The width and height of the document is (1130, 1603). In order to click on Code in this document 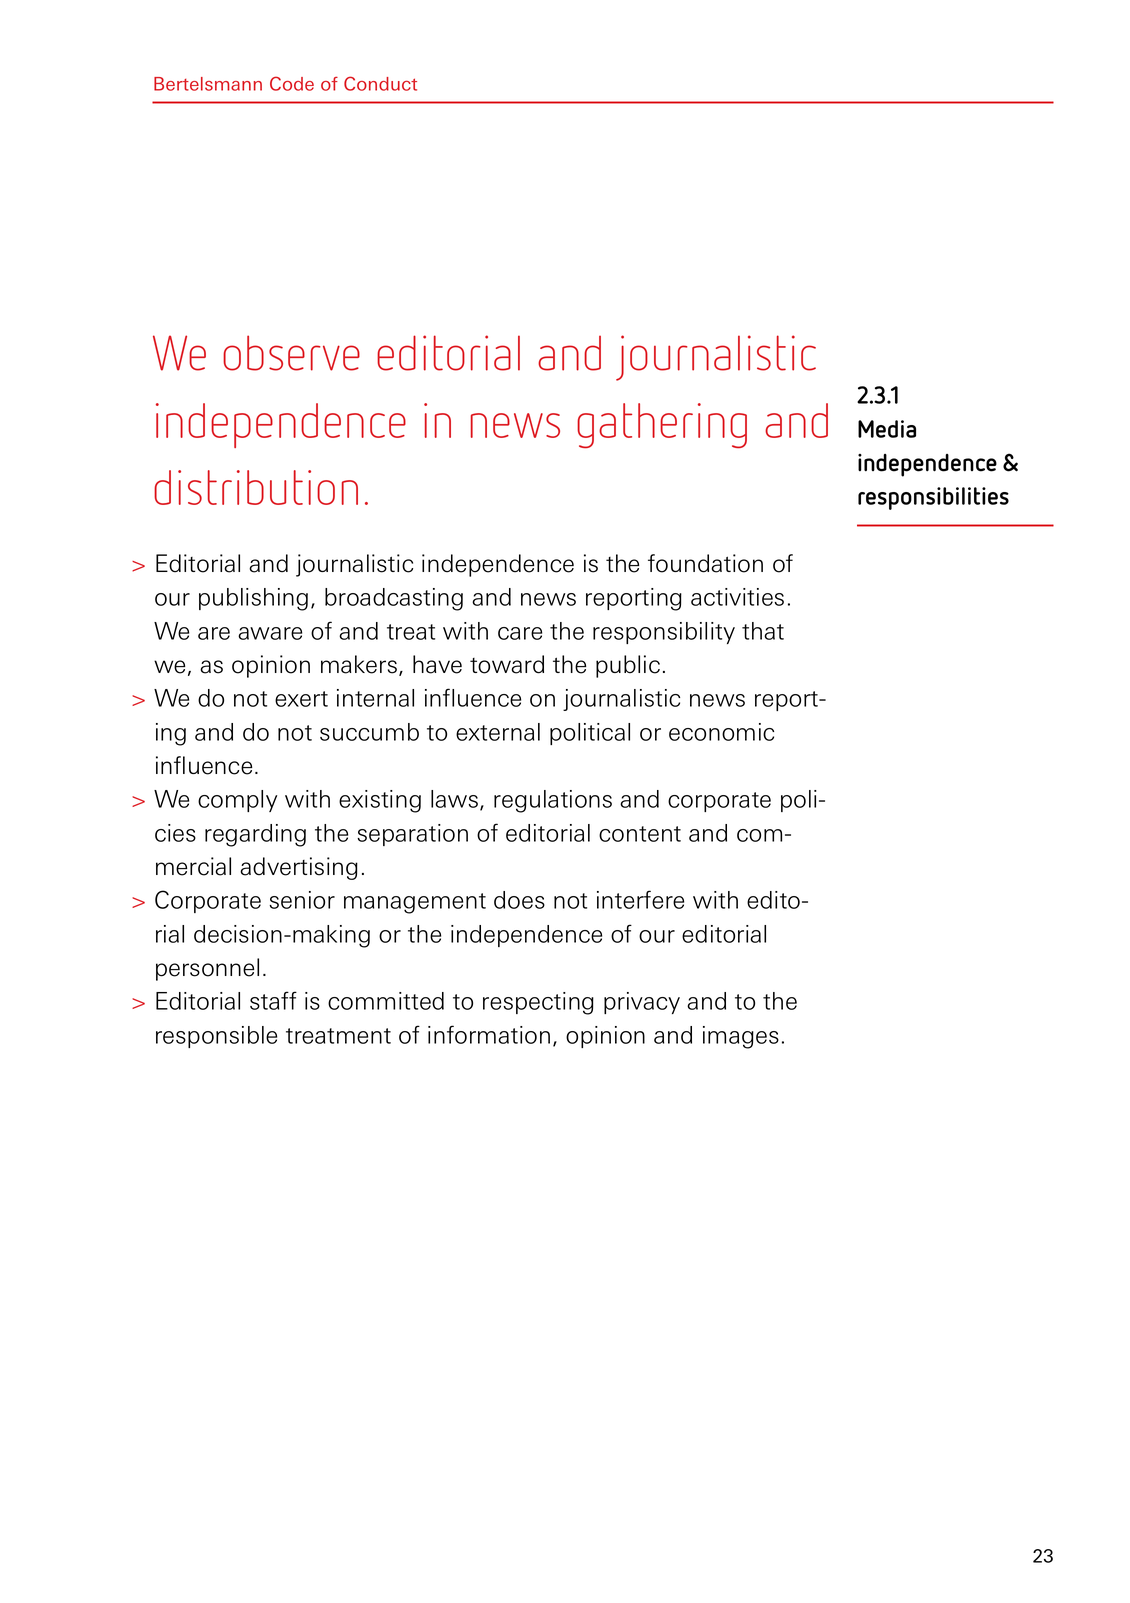, I will do `click(292, 83)`.
